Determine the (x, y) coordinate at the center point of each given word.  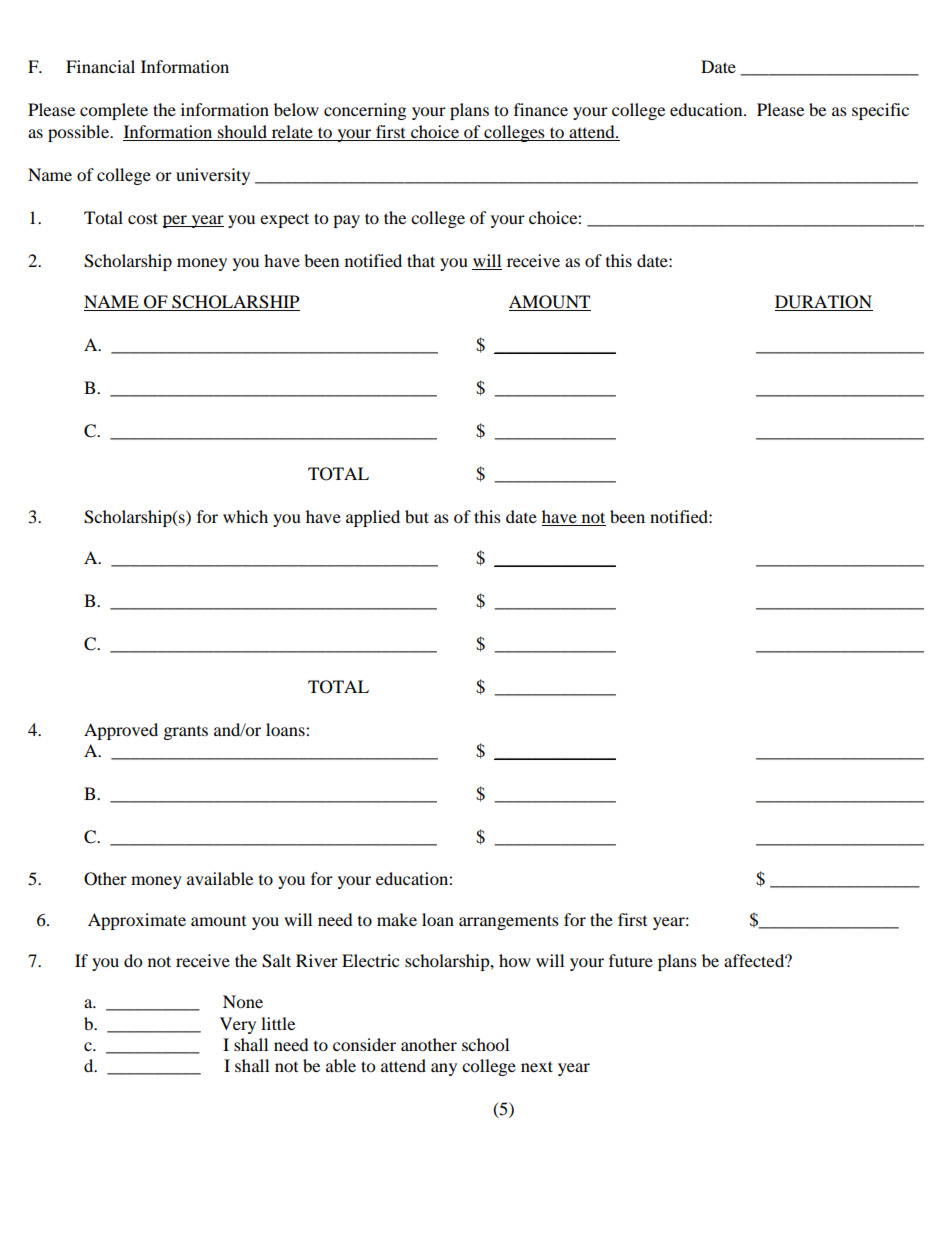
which (245, 516)
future (631, 960)
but (417, 516)
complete (114, 111)
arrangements (509, 922)
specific (880, 111)
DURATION (824, 303)
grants (186, 733)
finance (541, 109)
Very (238, 1025)
